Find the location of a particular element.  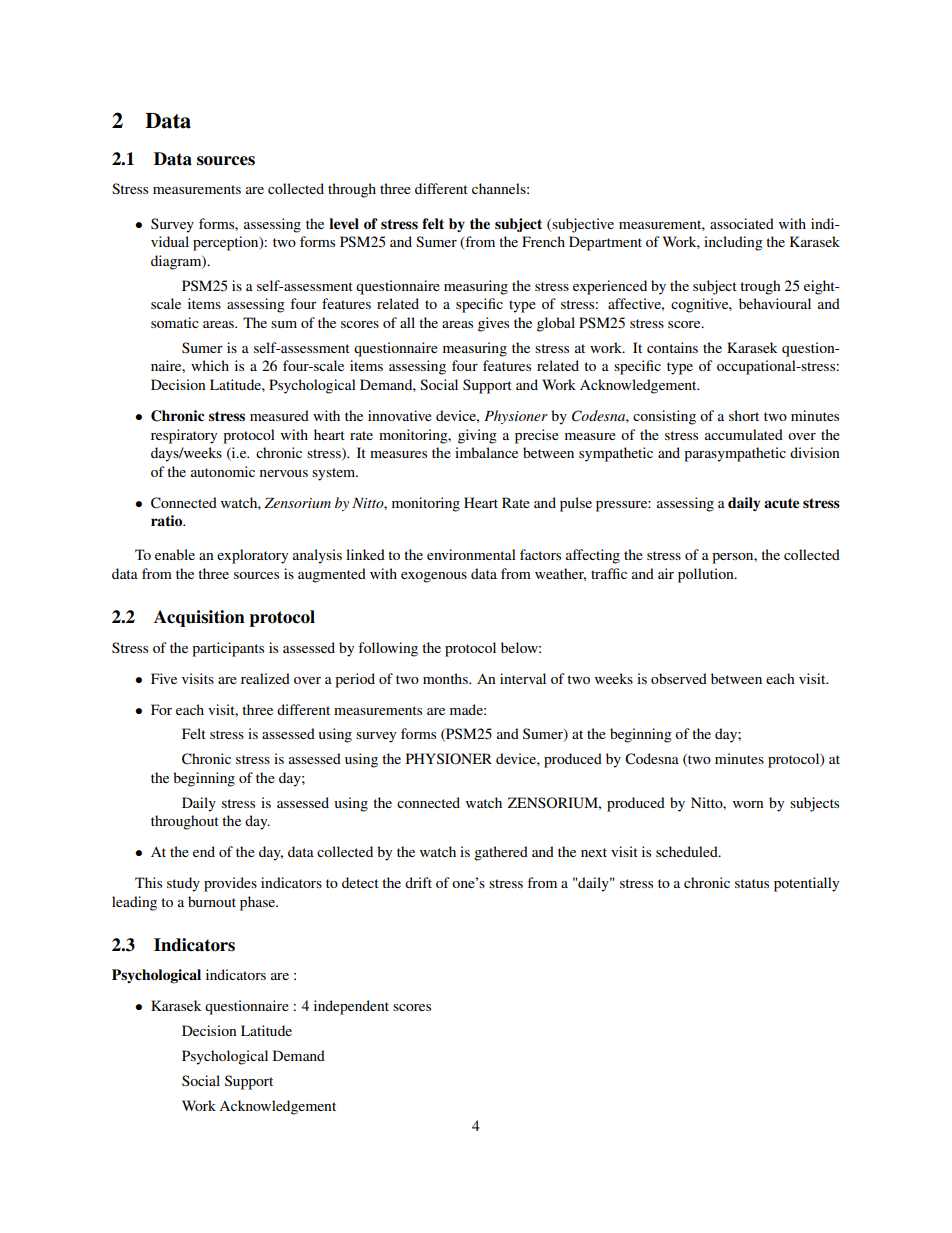

level is located at coordinates (344, 224).
